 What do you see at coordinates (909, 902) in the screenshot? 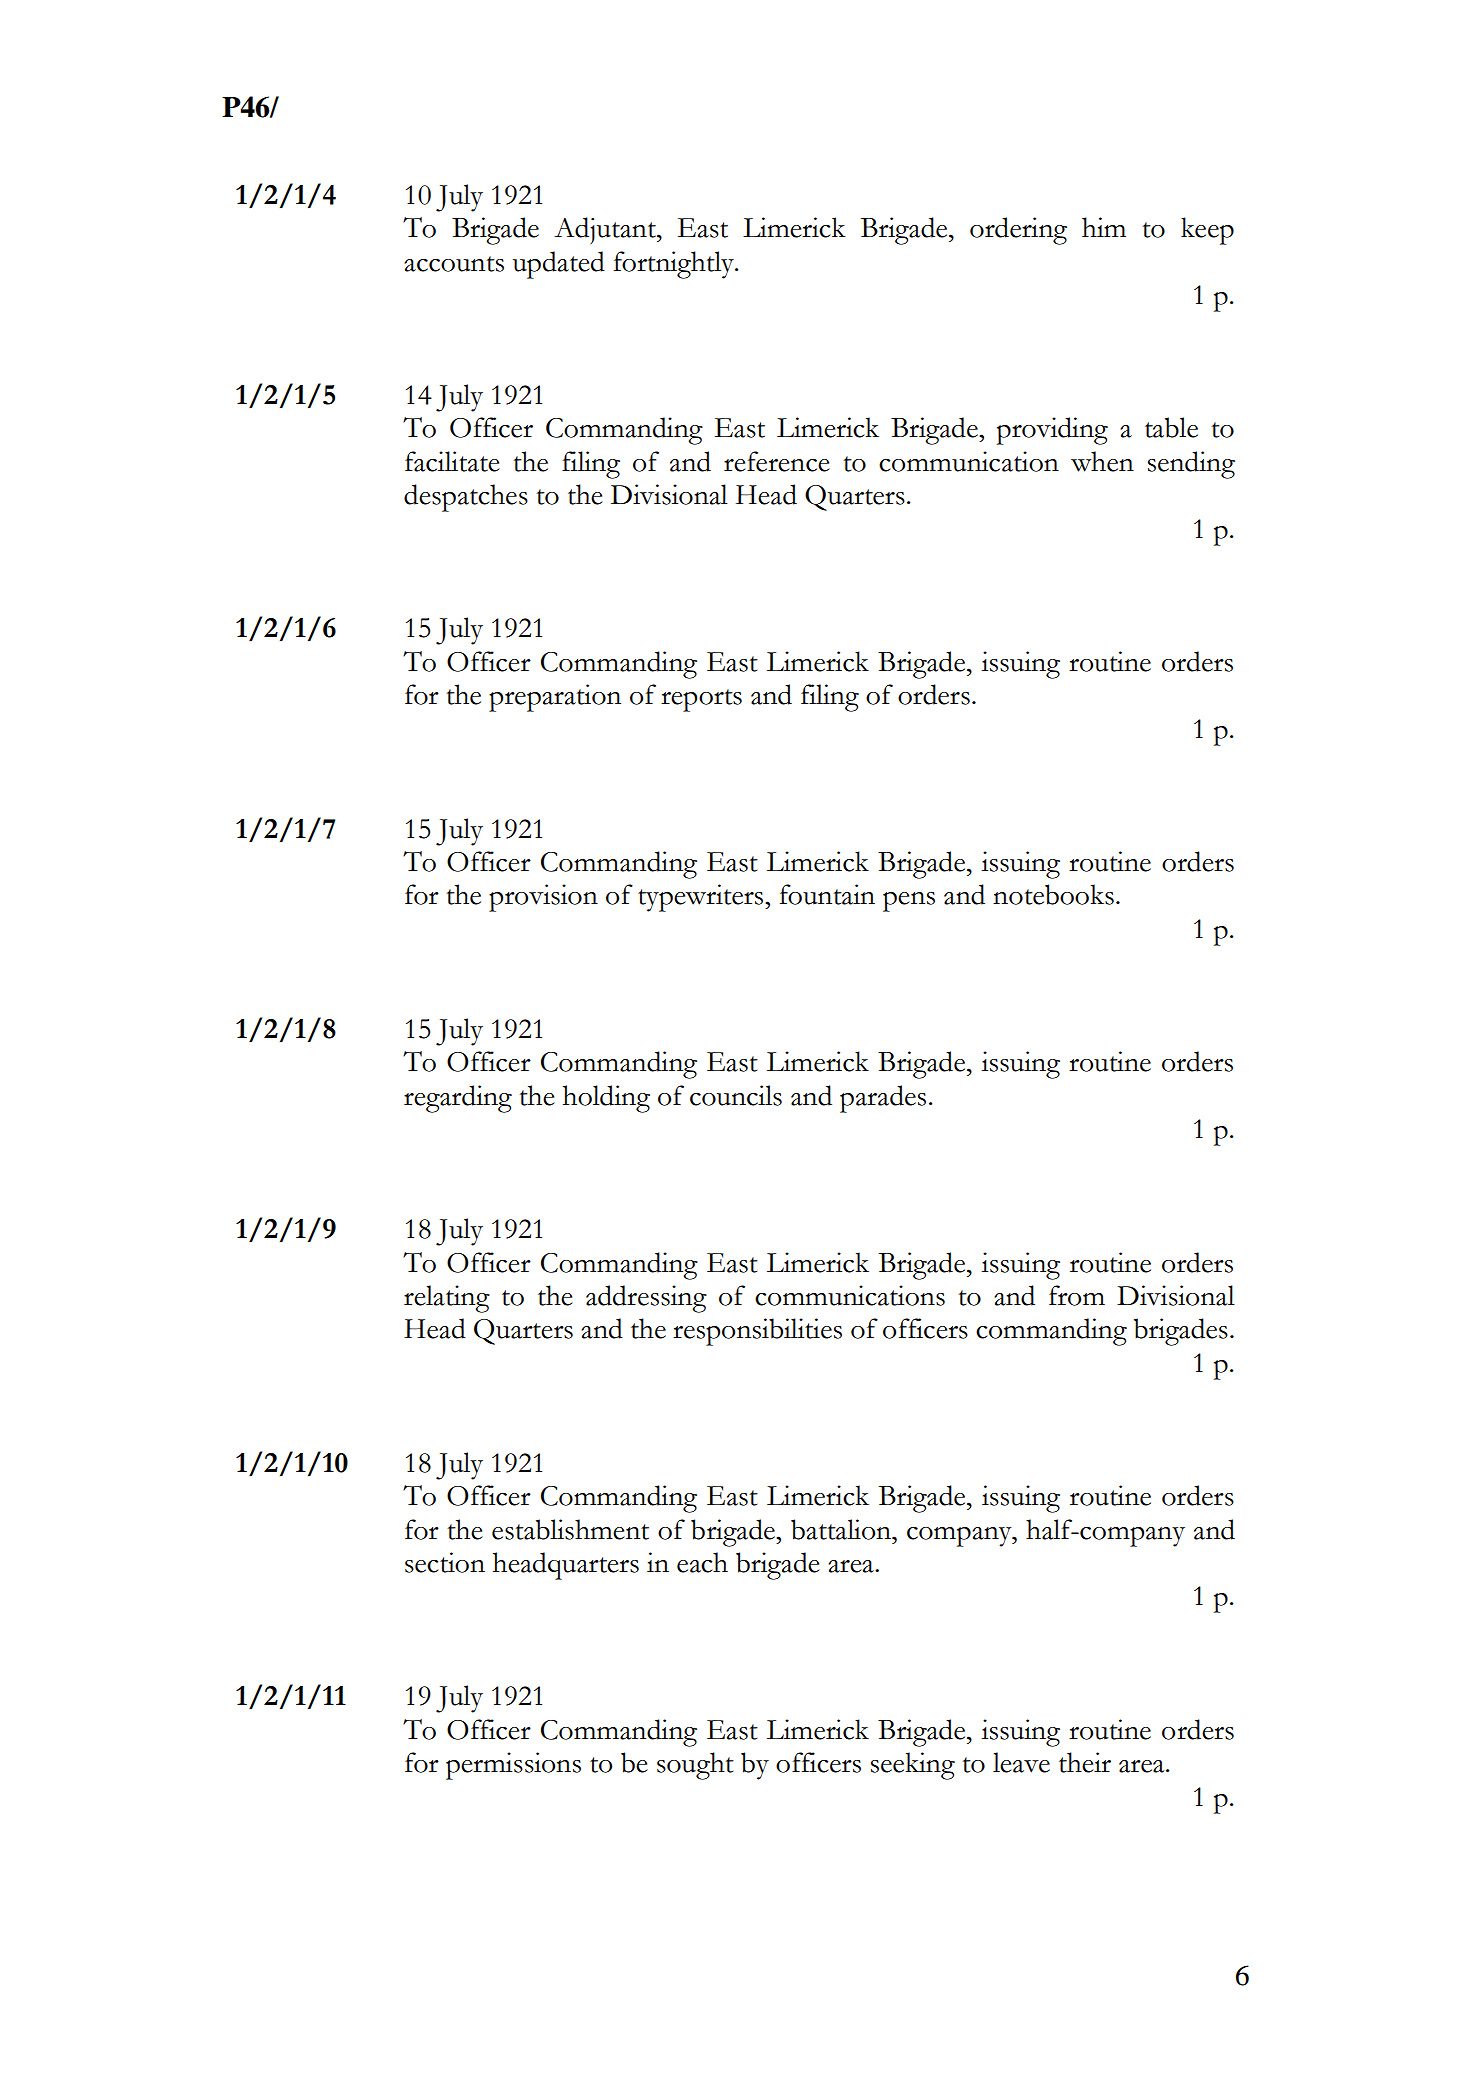
I see `pens` at bounding box center [909, 902].
